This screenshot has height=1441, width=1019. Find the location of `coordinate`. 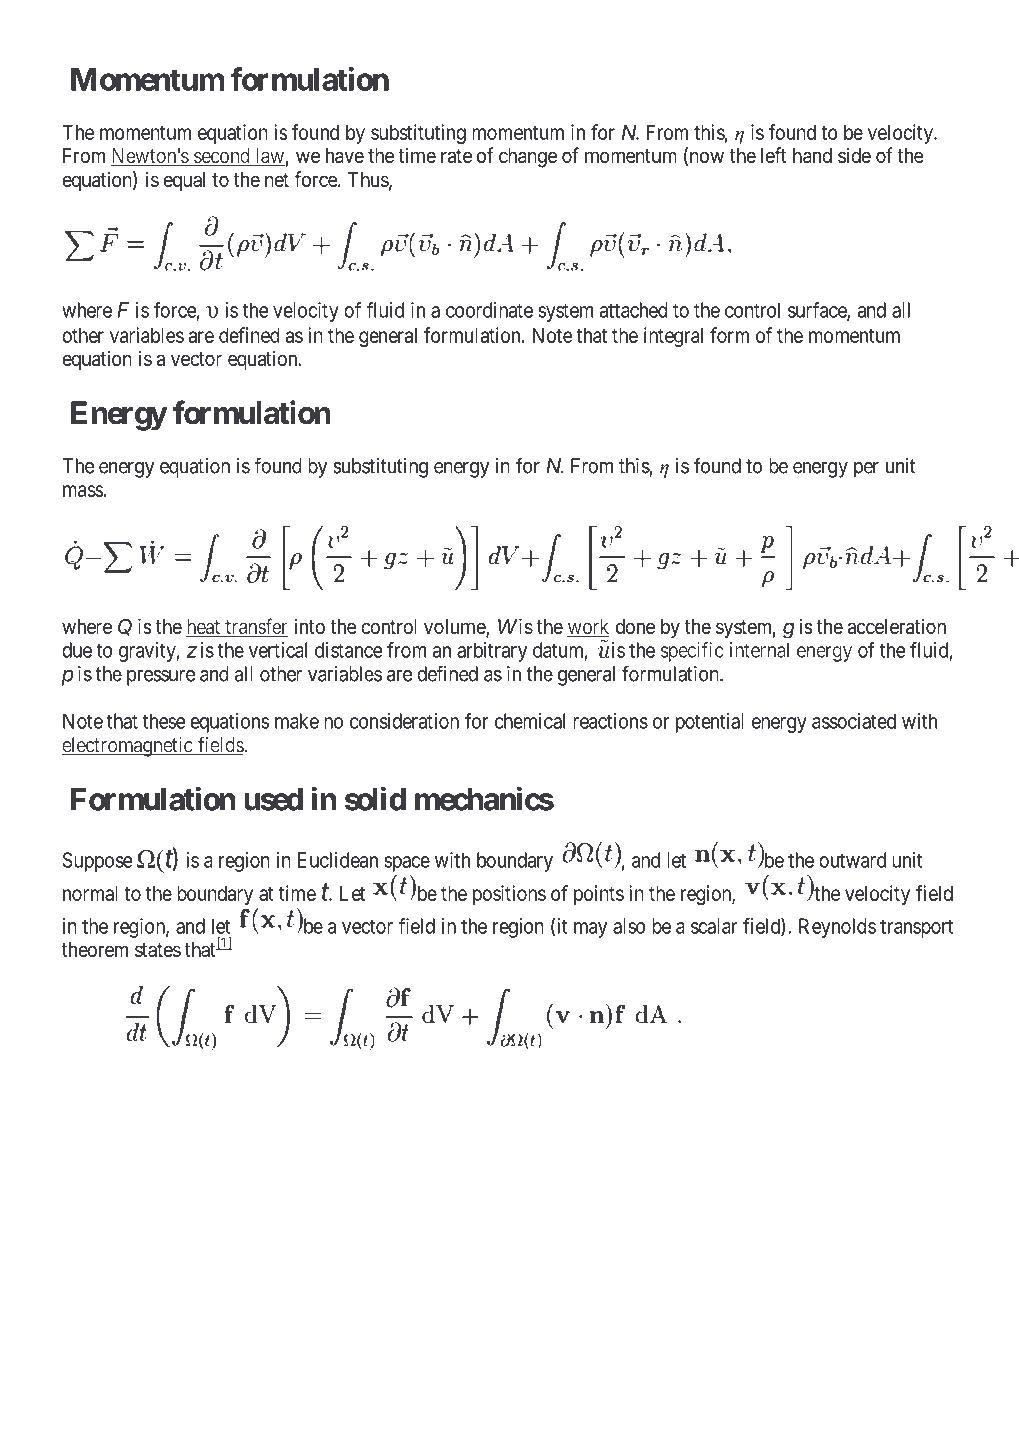

coordinate is located at coordinates (489, 310).
